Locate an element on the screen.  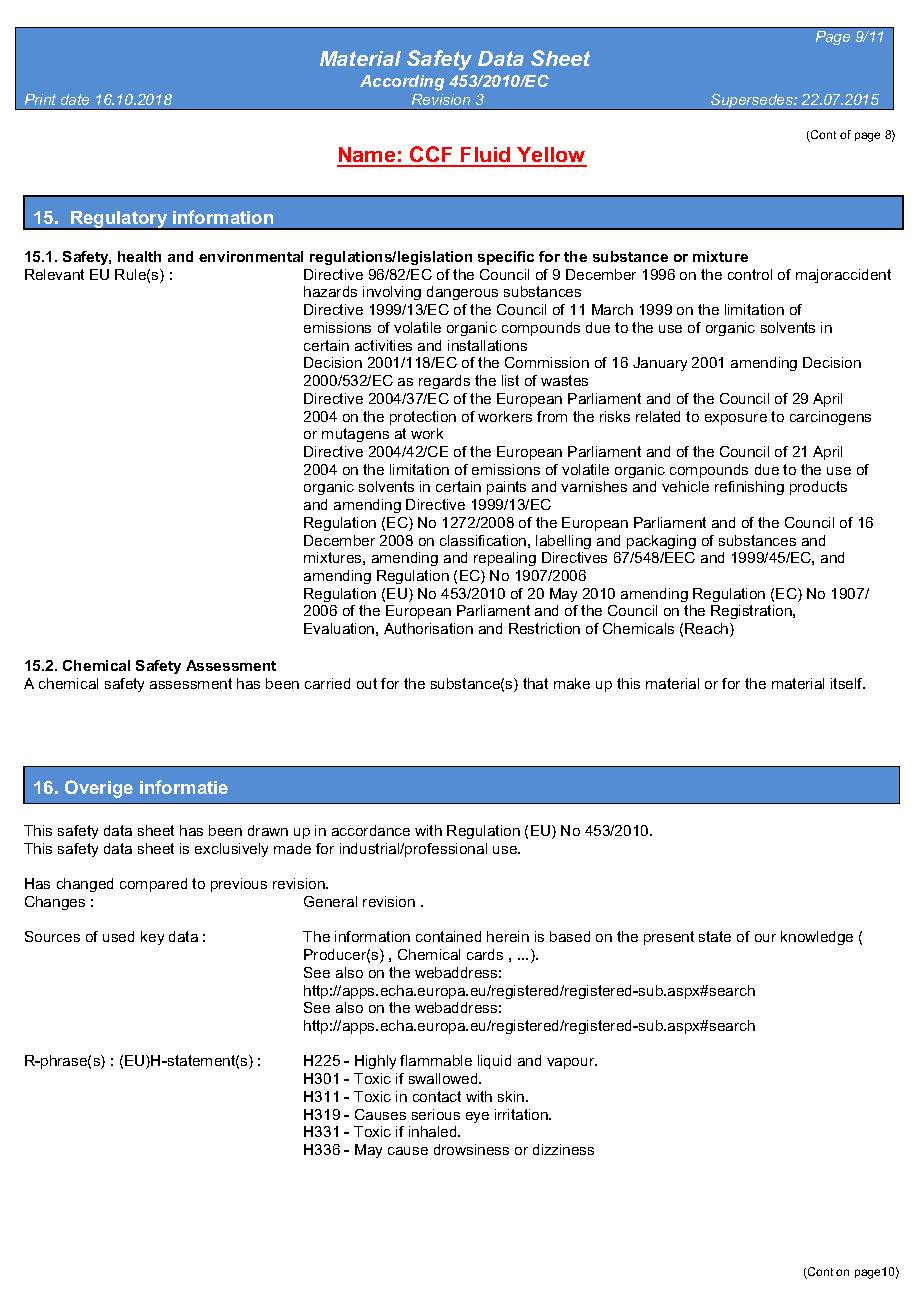
March is located at coordinates (612, 309).
